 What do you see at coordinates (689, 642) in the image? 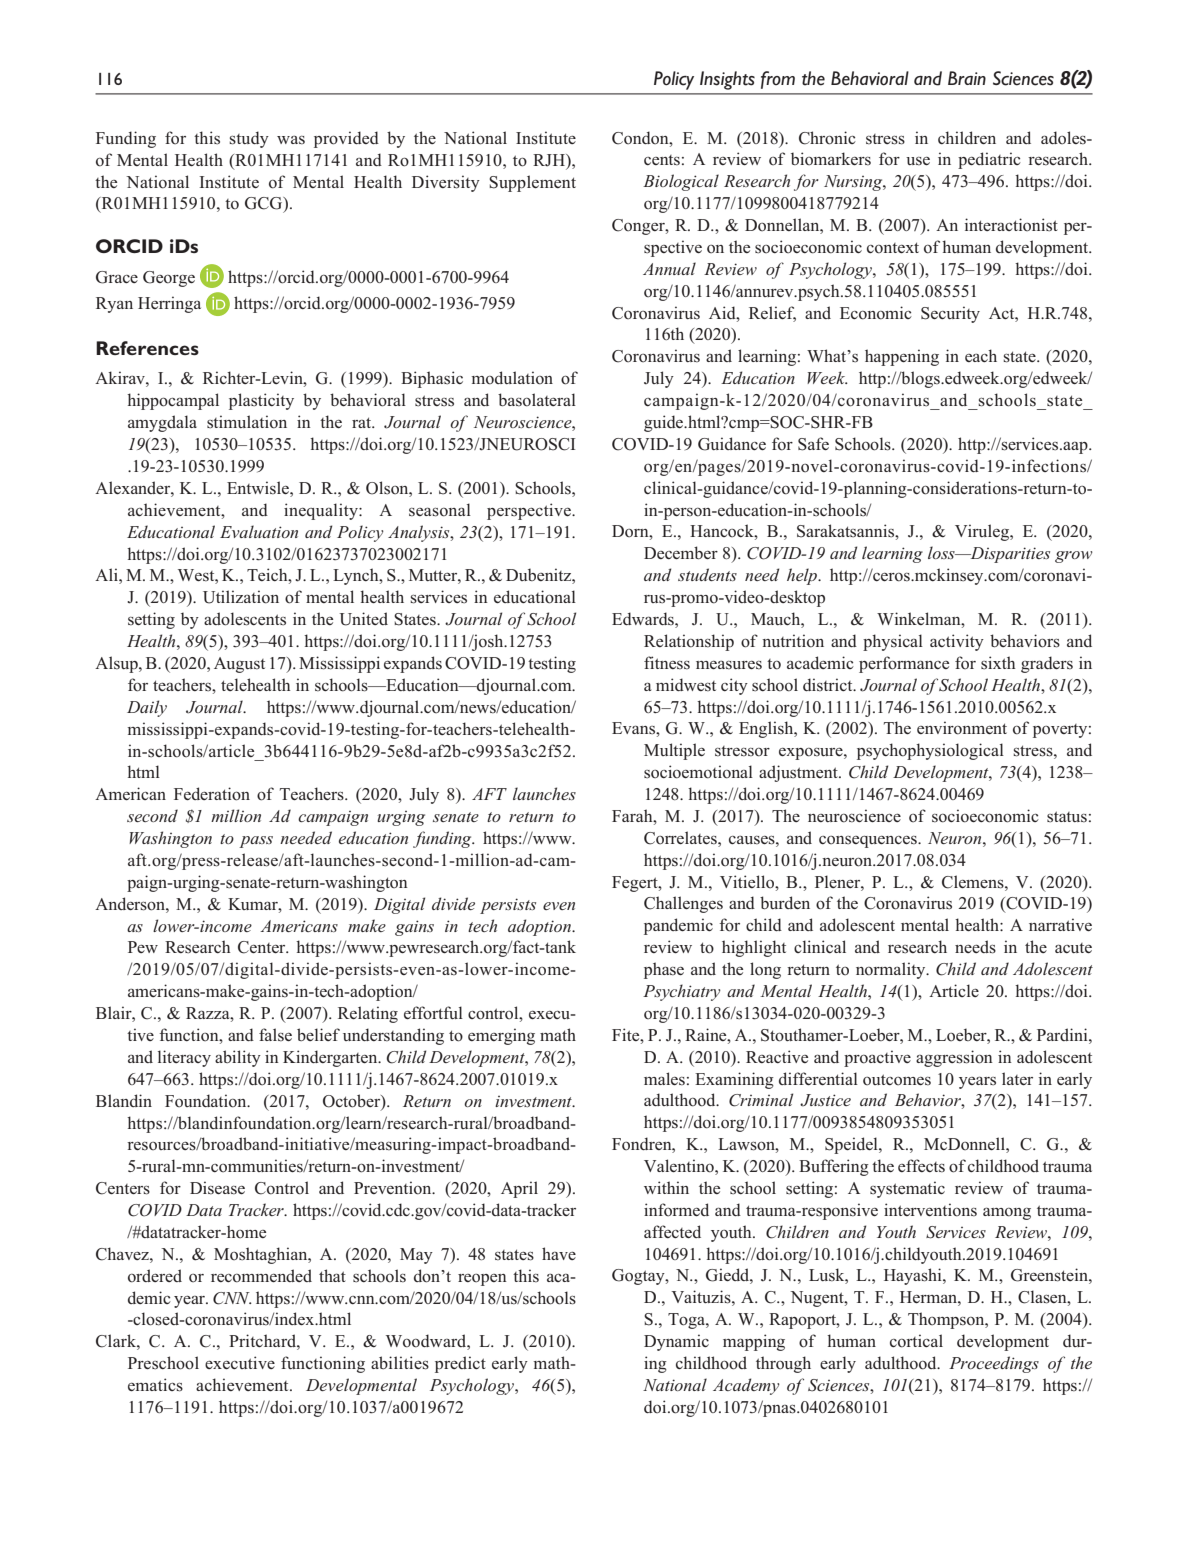
I see `Relationship` at bounding box center [689, 642].
